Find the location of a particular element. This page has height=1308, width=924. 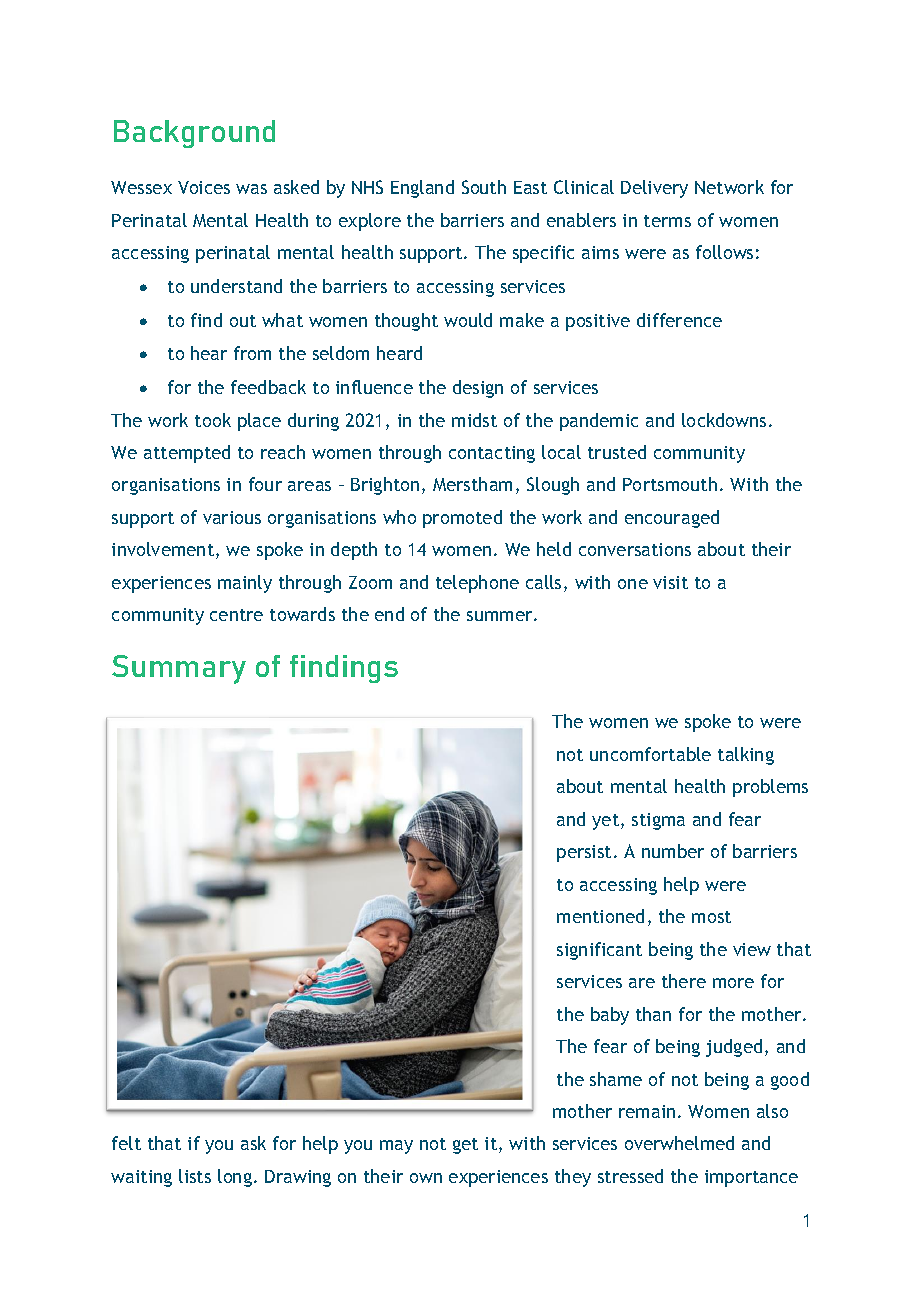

South is located at coordinates (484, 187).
